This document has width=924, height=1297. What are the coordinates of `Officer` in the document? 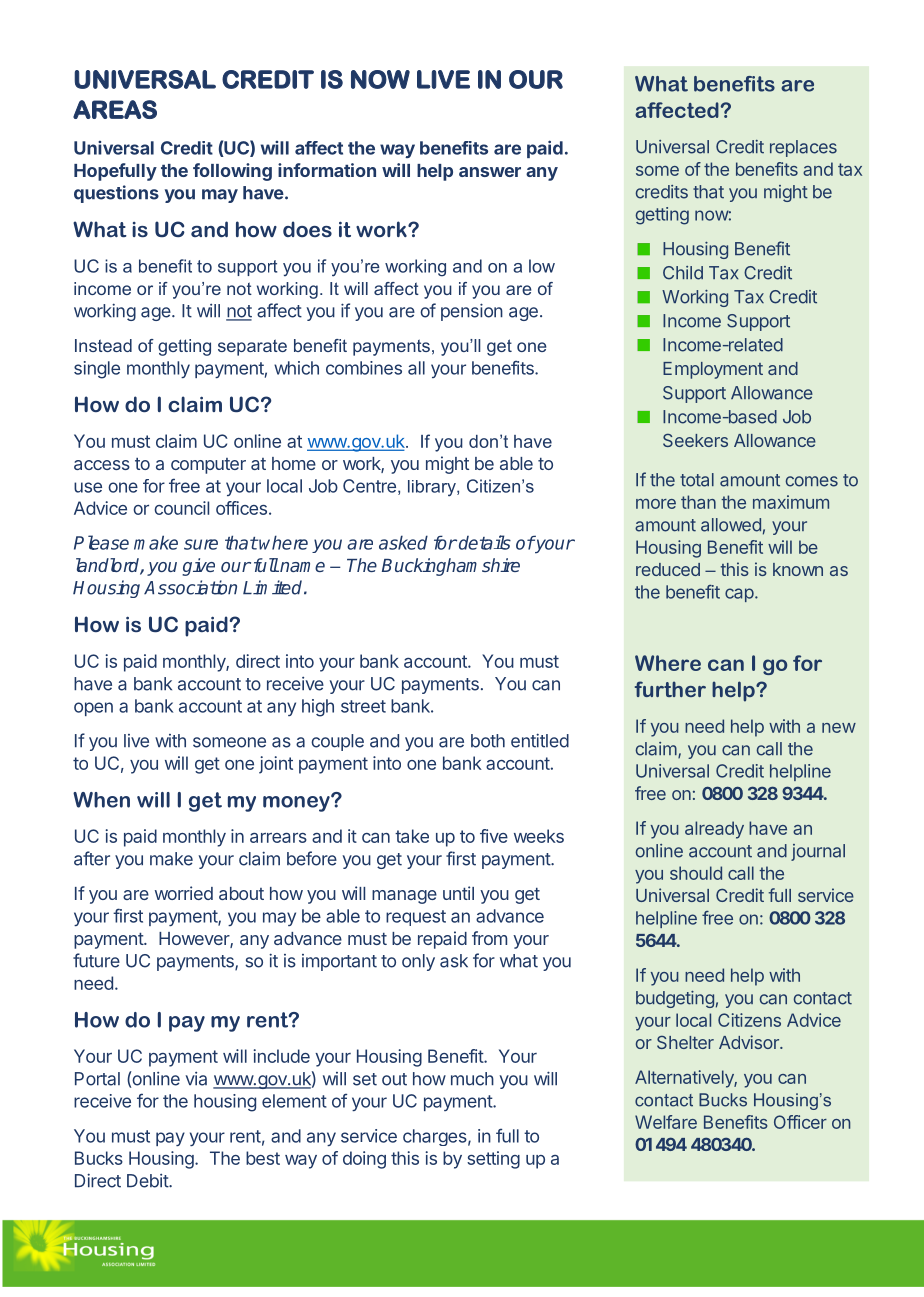 It's located at (800, 1122).
